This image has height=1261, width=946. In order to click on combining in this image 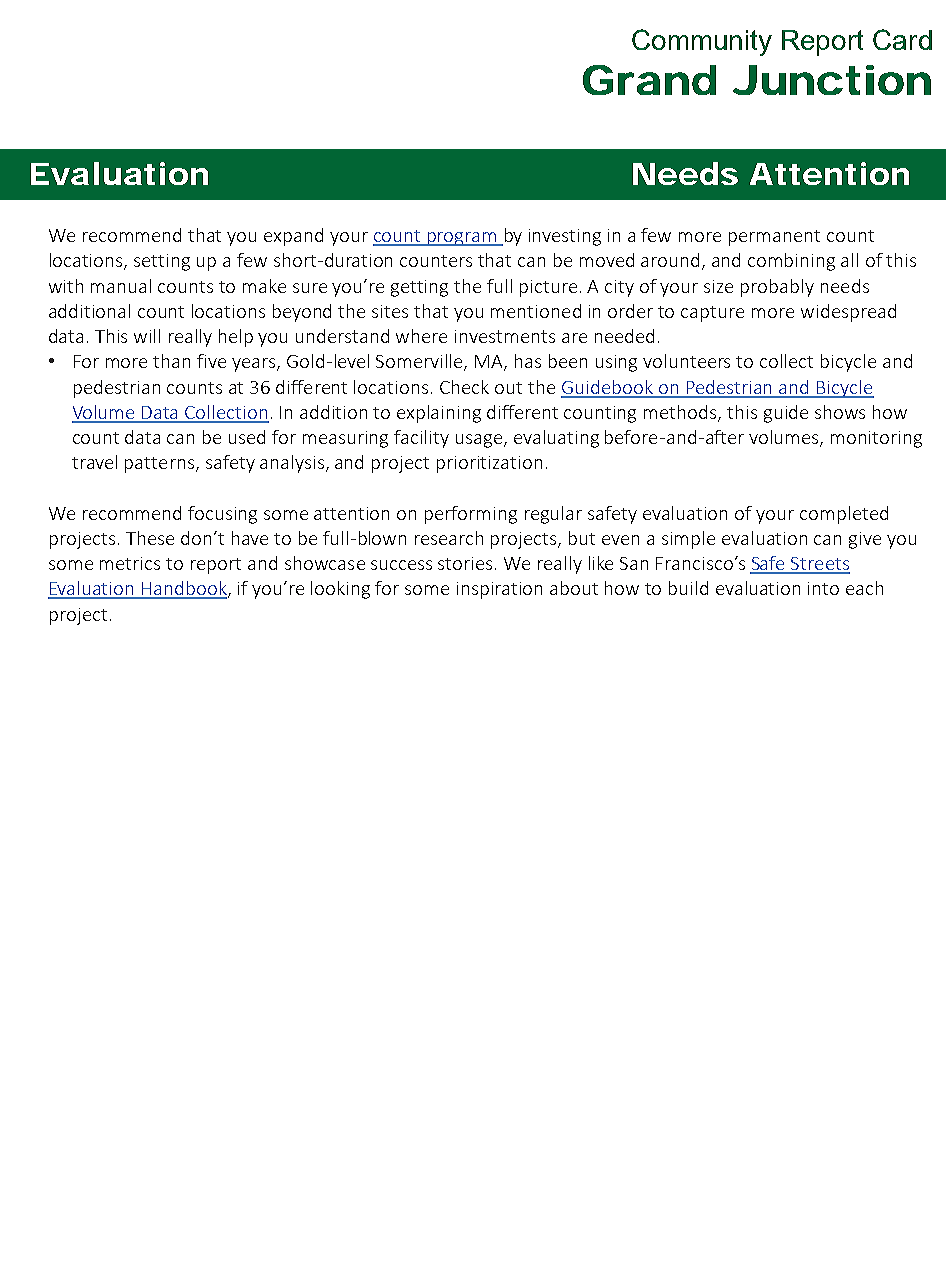, I will do `click(791, 262)`.
